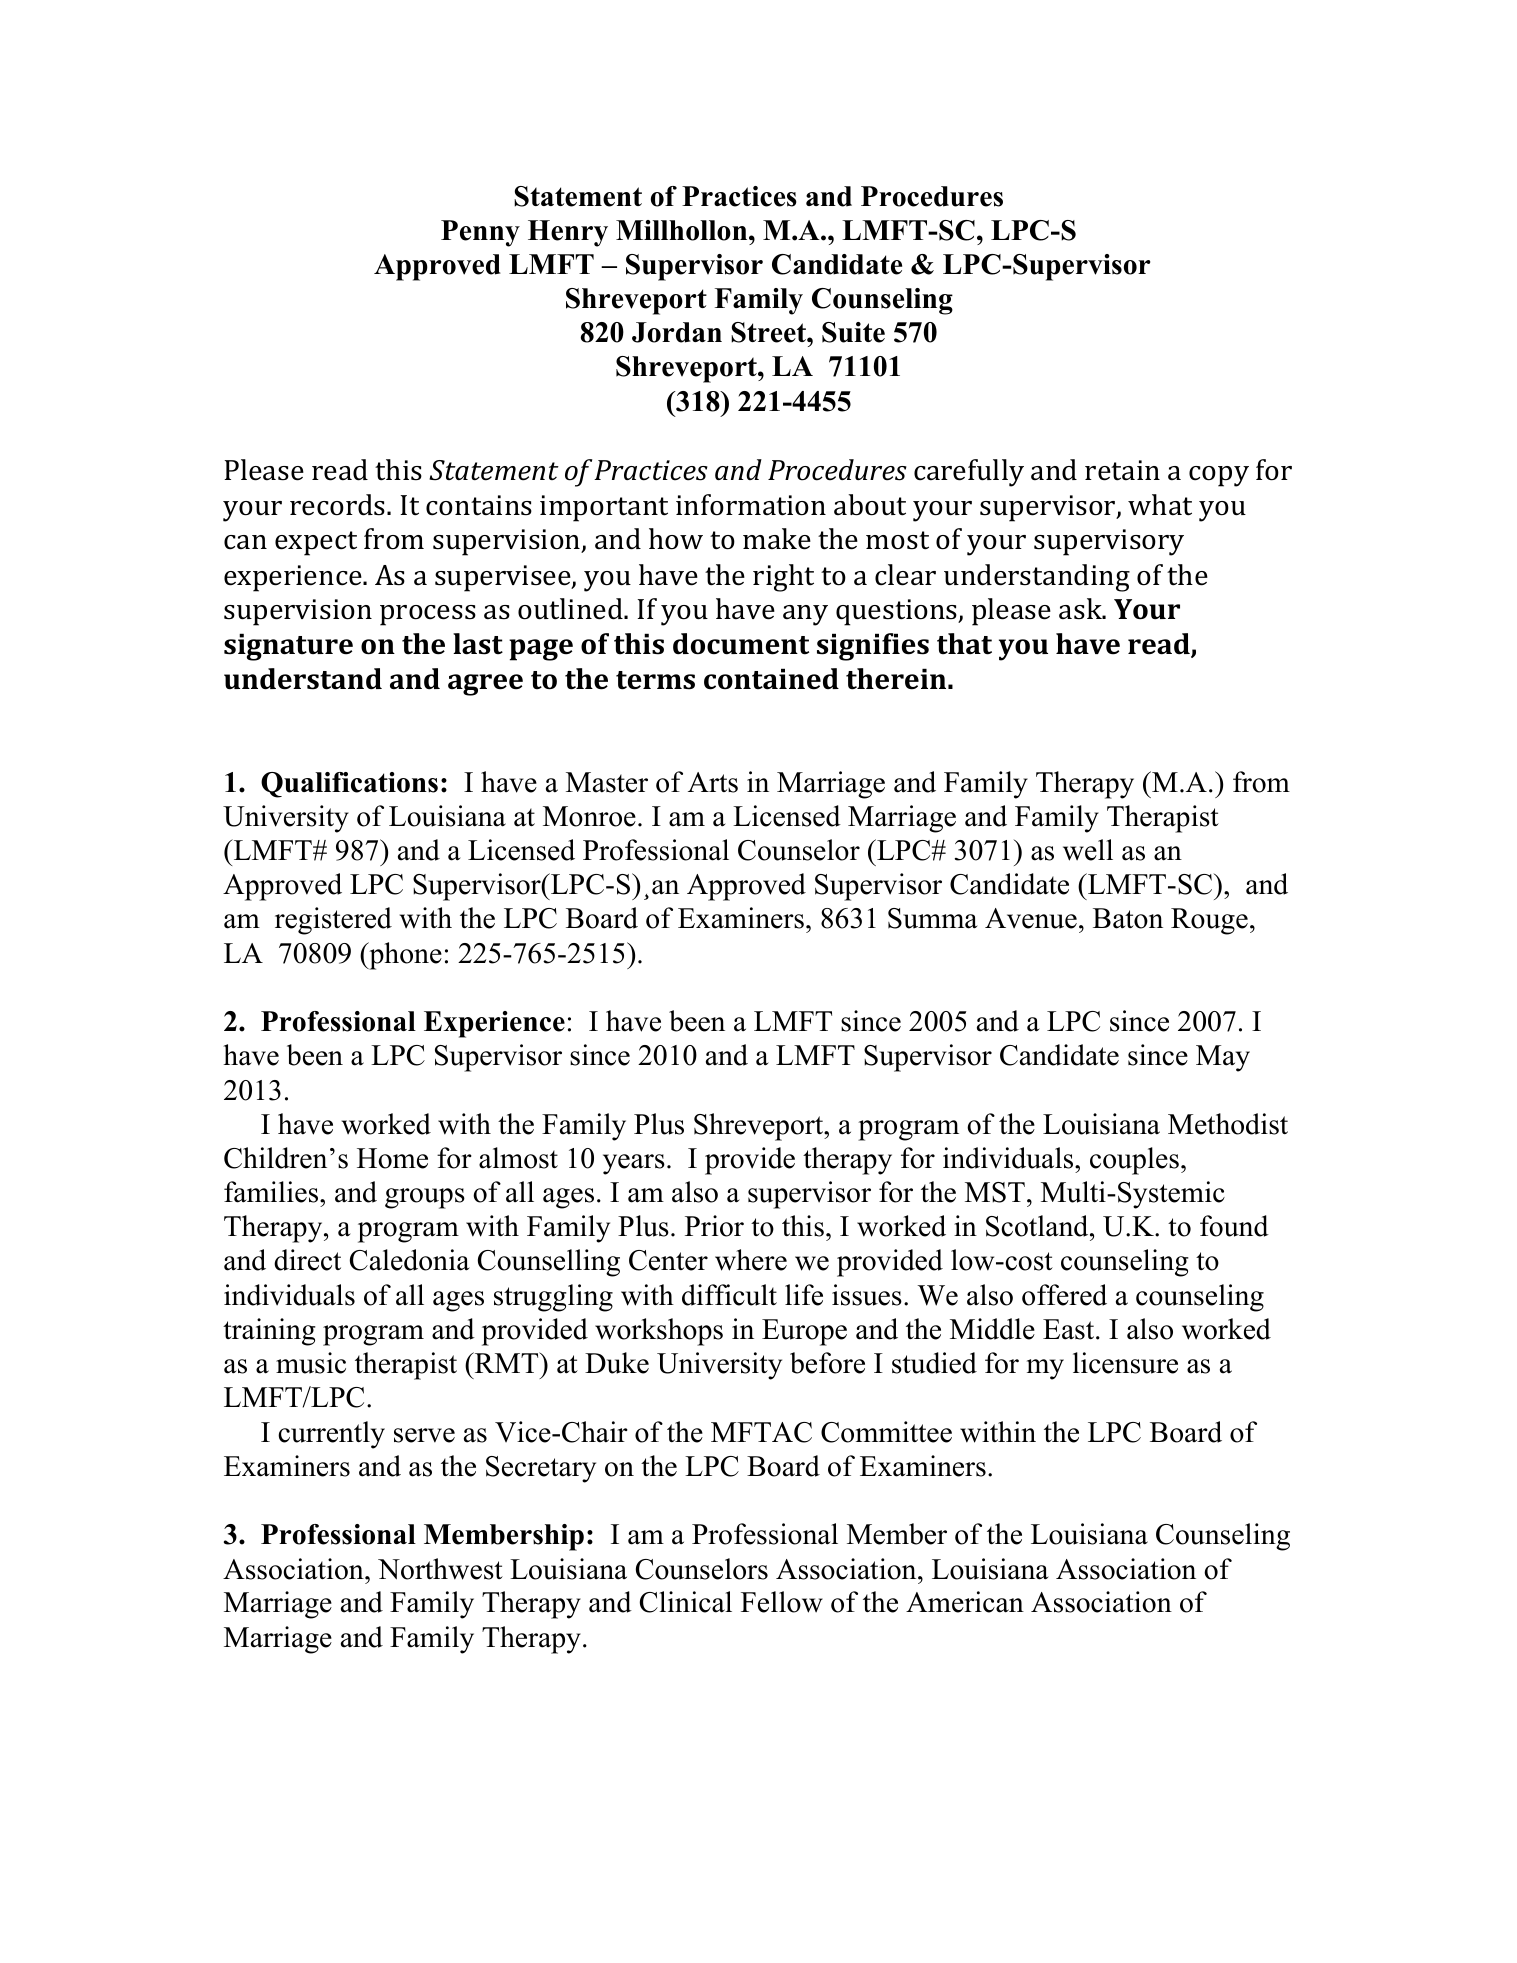 The image size is (1517, 1963). I want to click on Caledonia, so click(410, 1260).
